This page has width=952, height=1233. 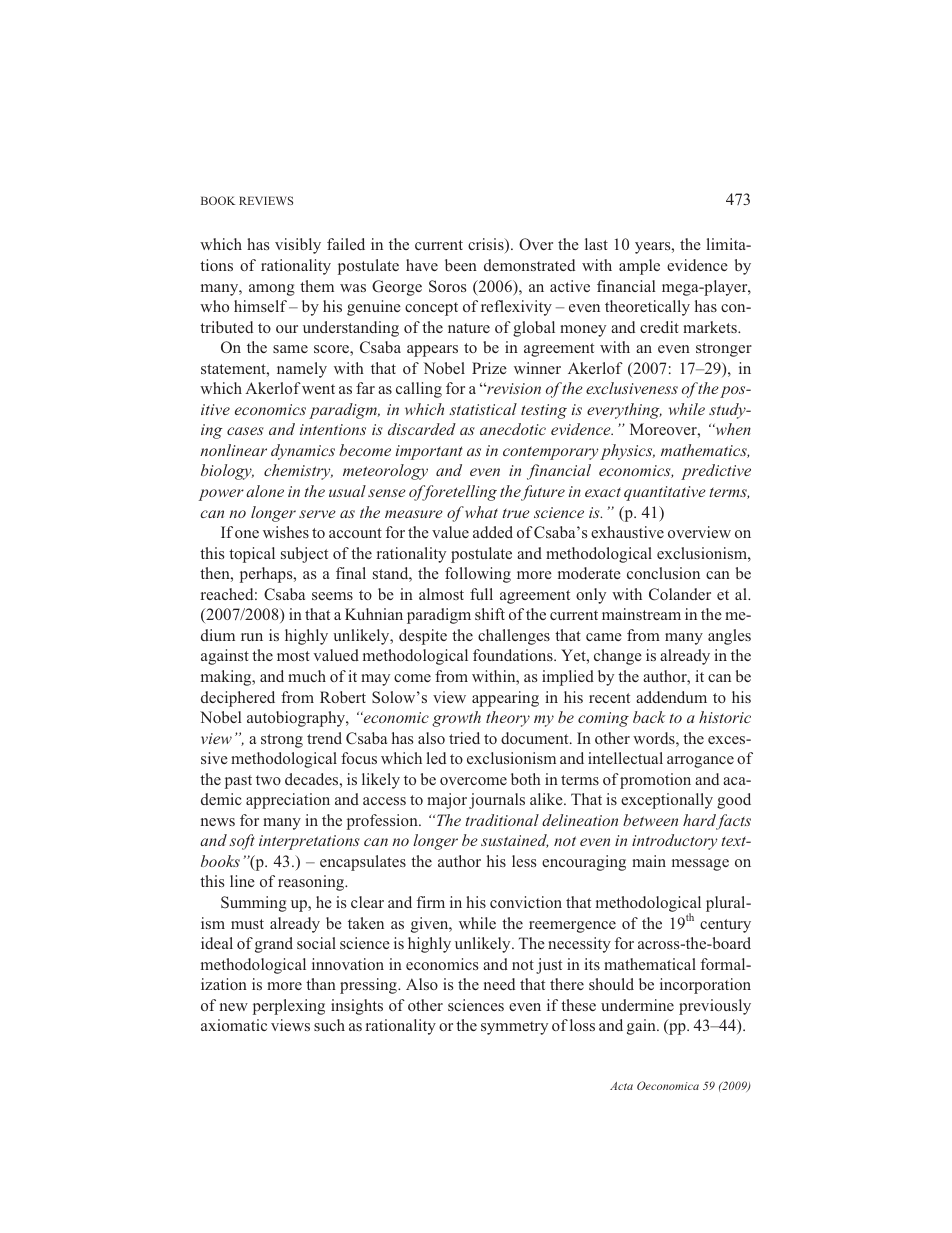 What do you see at coordinates (639, 267) in the page?
I see `ample` at bounding box center [639, 267].
